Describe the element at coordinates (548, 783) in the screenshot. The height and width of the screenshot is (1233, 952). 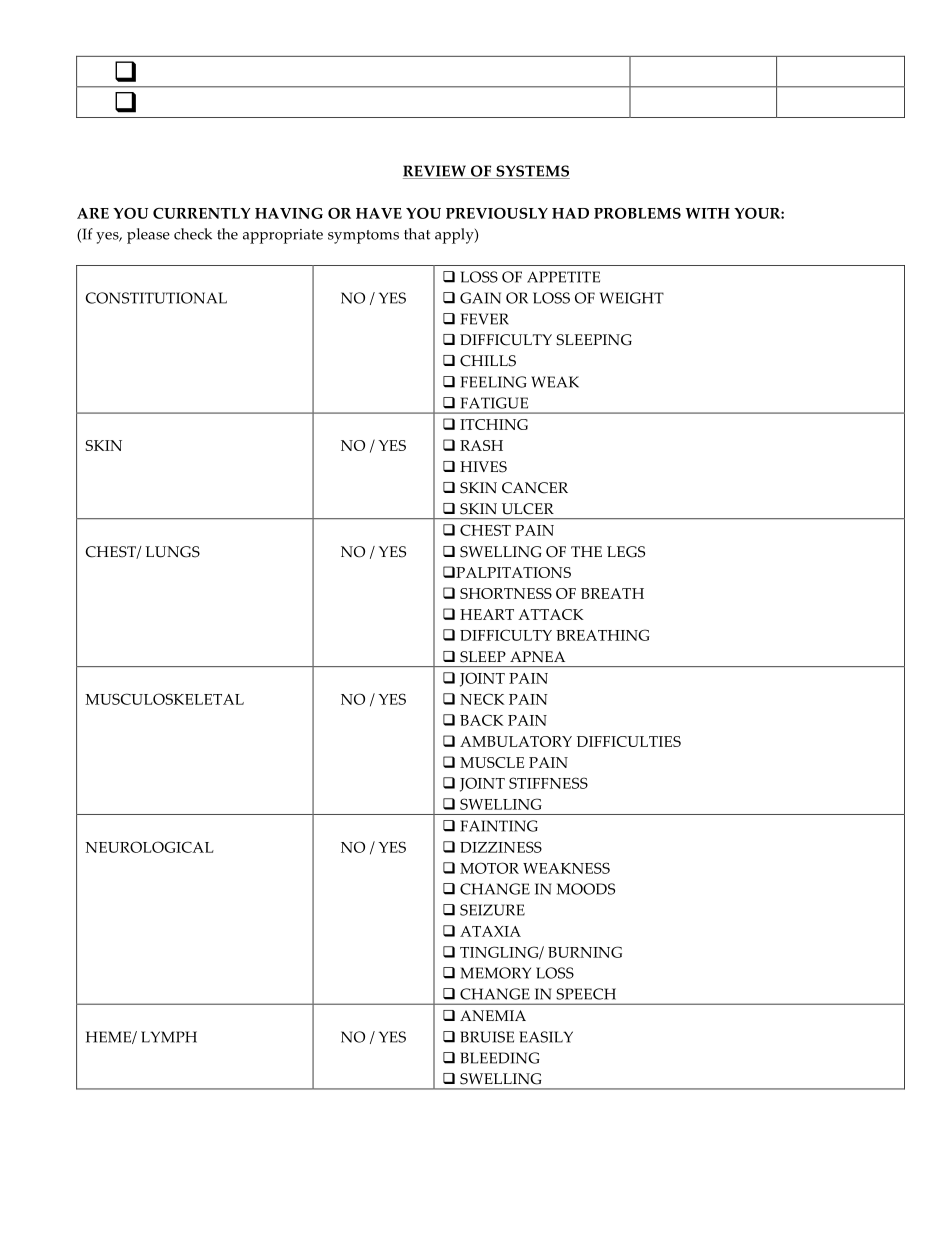
I see `STIFFNESS` at that location.
